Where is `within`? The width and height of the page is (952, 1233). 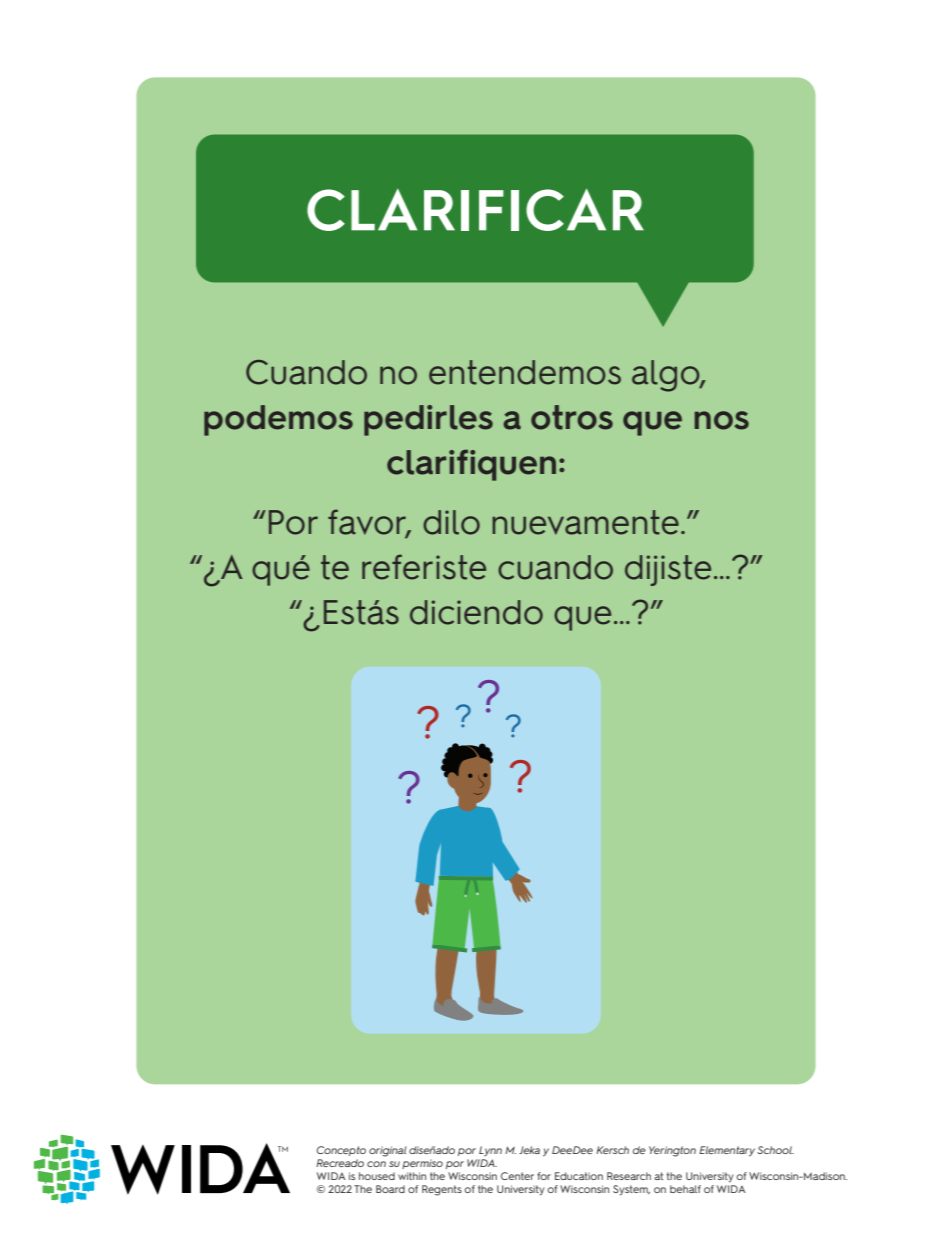 within is located at coordinates (412, 1176).
